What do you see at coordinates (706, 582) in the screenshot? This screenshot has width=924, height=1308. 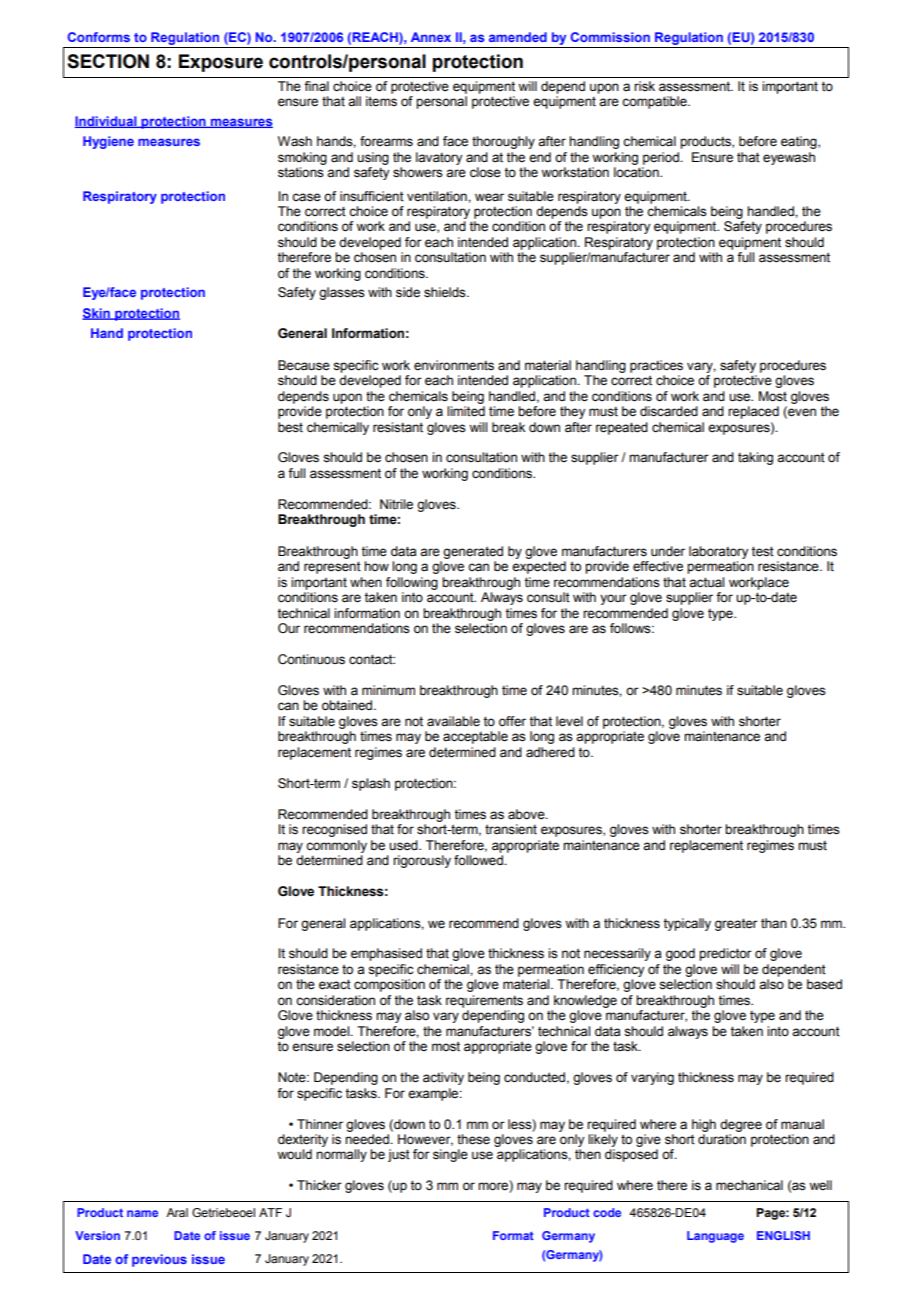 I see `actual` at bounding box center [706, 582].
